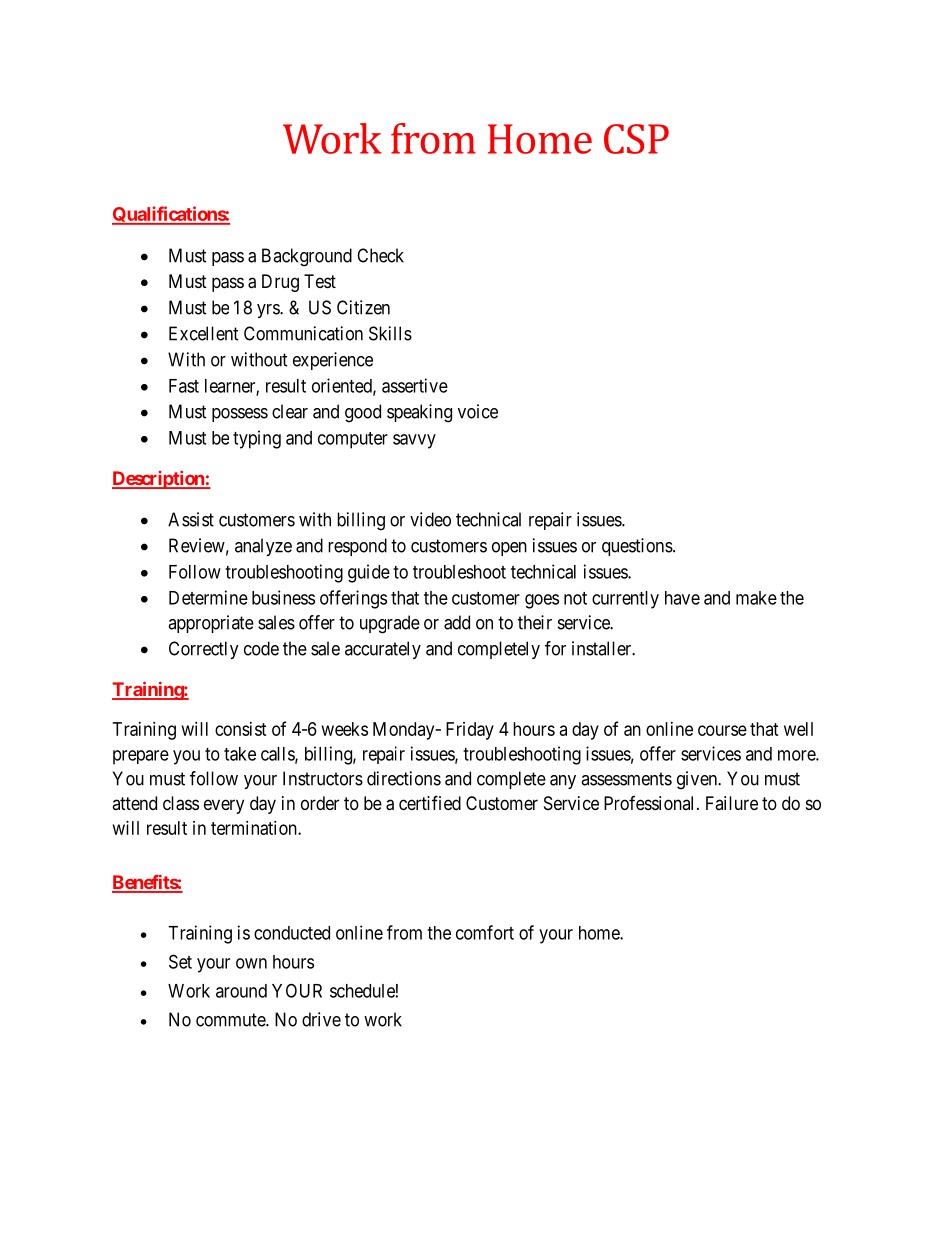  What do you see at coordinates (636, 139) in the image?
I see `CSP` at bounding box center [636, 139].
